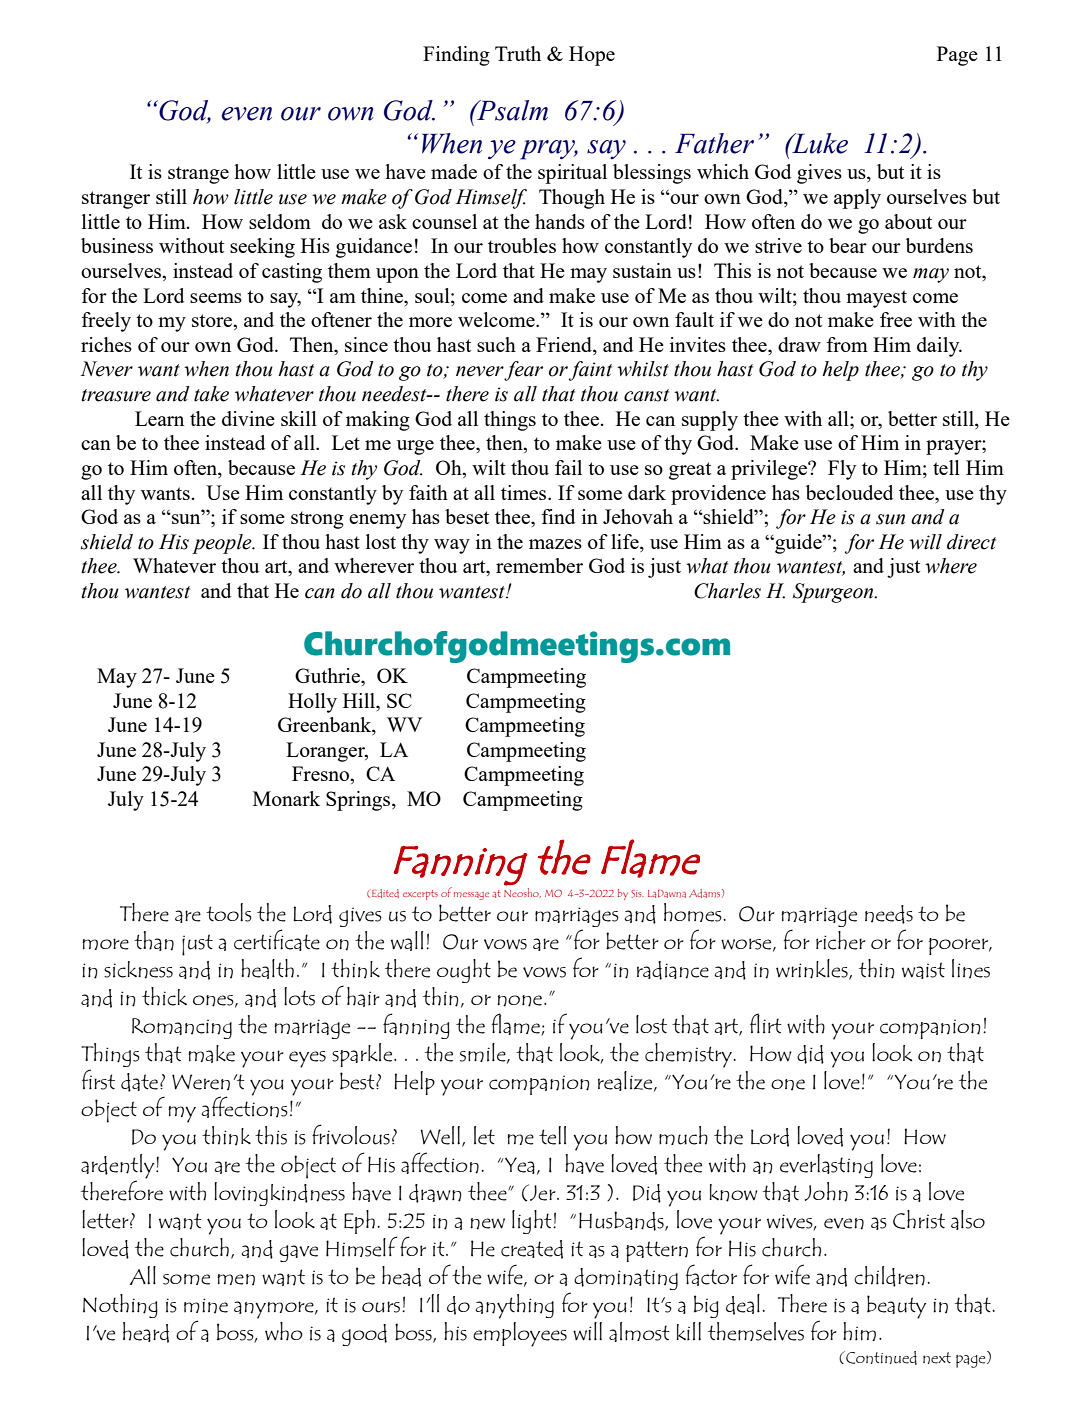 The width and height of the screenshot is (1092, 1413). Describe the element at coordinates (211, 394) in the screenshot. I see `take` at that location.
